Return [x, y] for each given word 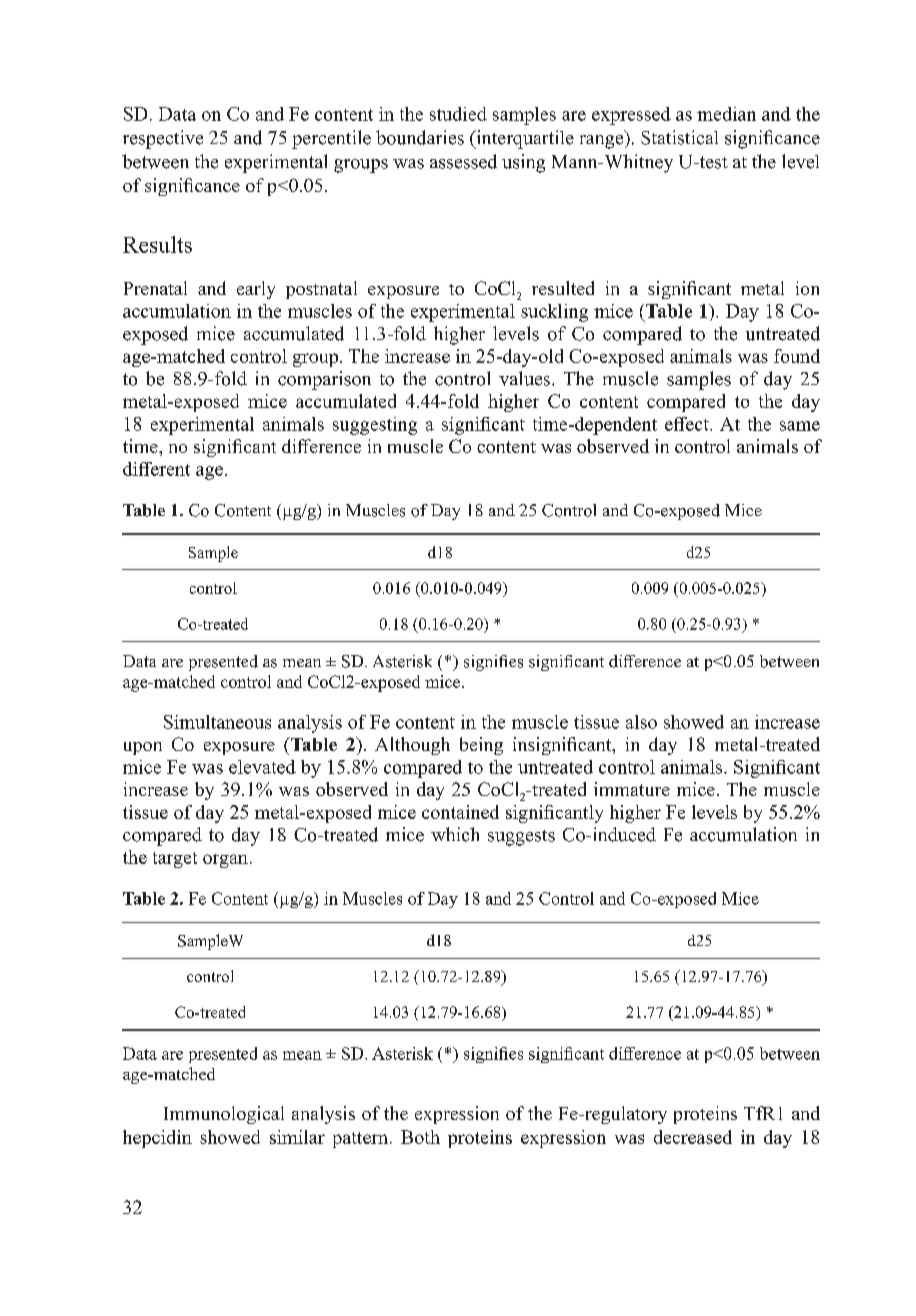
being [481, 746]
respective [163, 139]
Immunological [224, 1115]
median [726, 114]
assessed [463, 161]
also [641, 722]
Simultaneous [217, 722]
